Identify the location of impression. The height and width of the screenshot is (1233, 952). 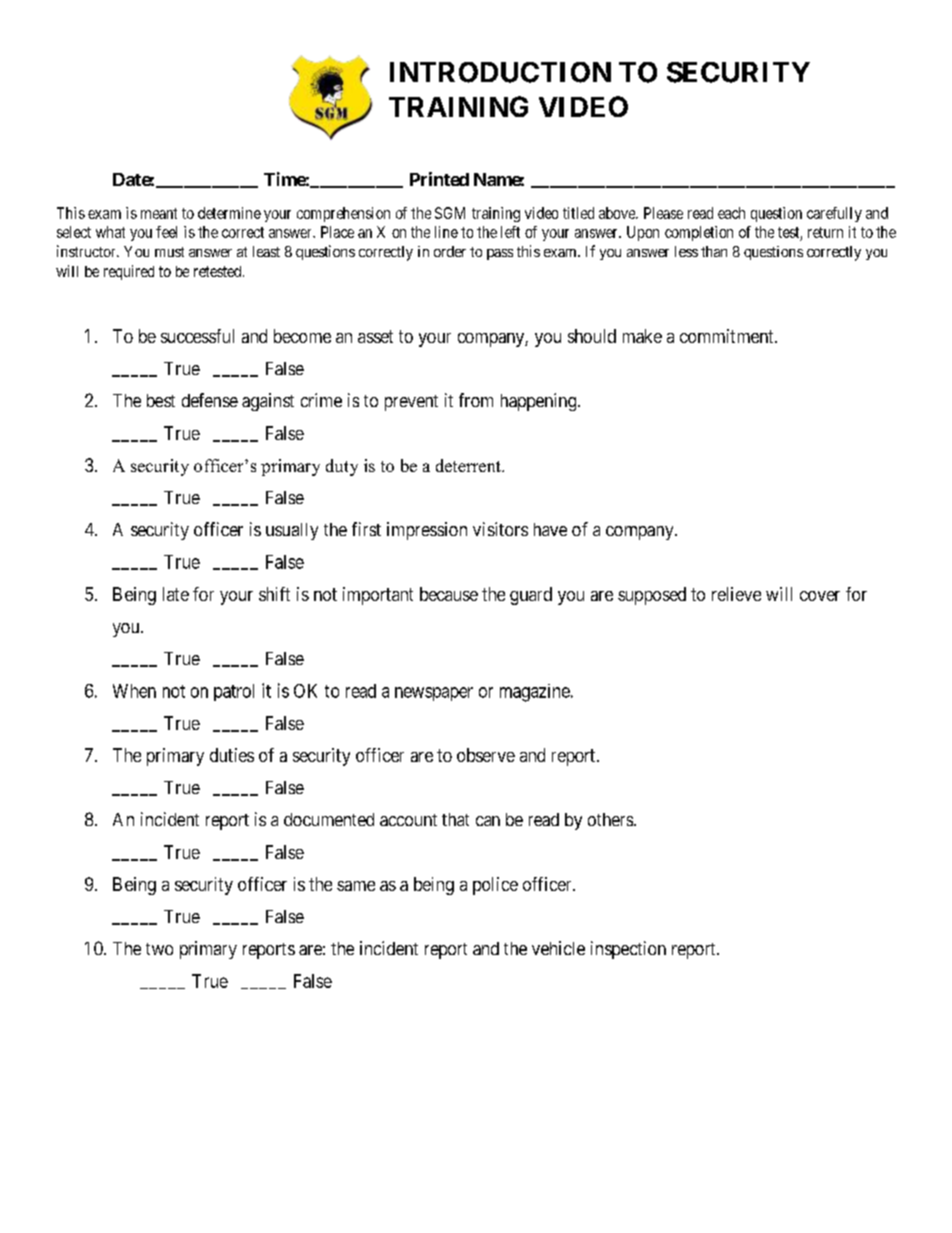
(427, 531).
